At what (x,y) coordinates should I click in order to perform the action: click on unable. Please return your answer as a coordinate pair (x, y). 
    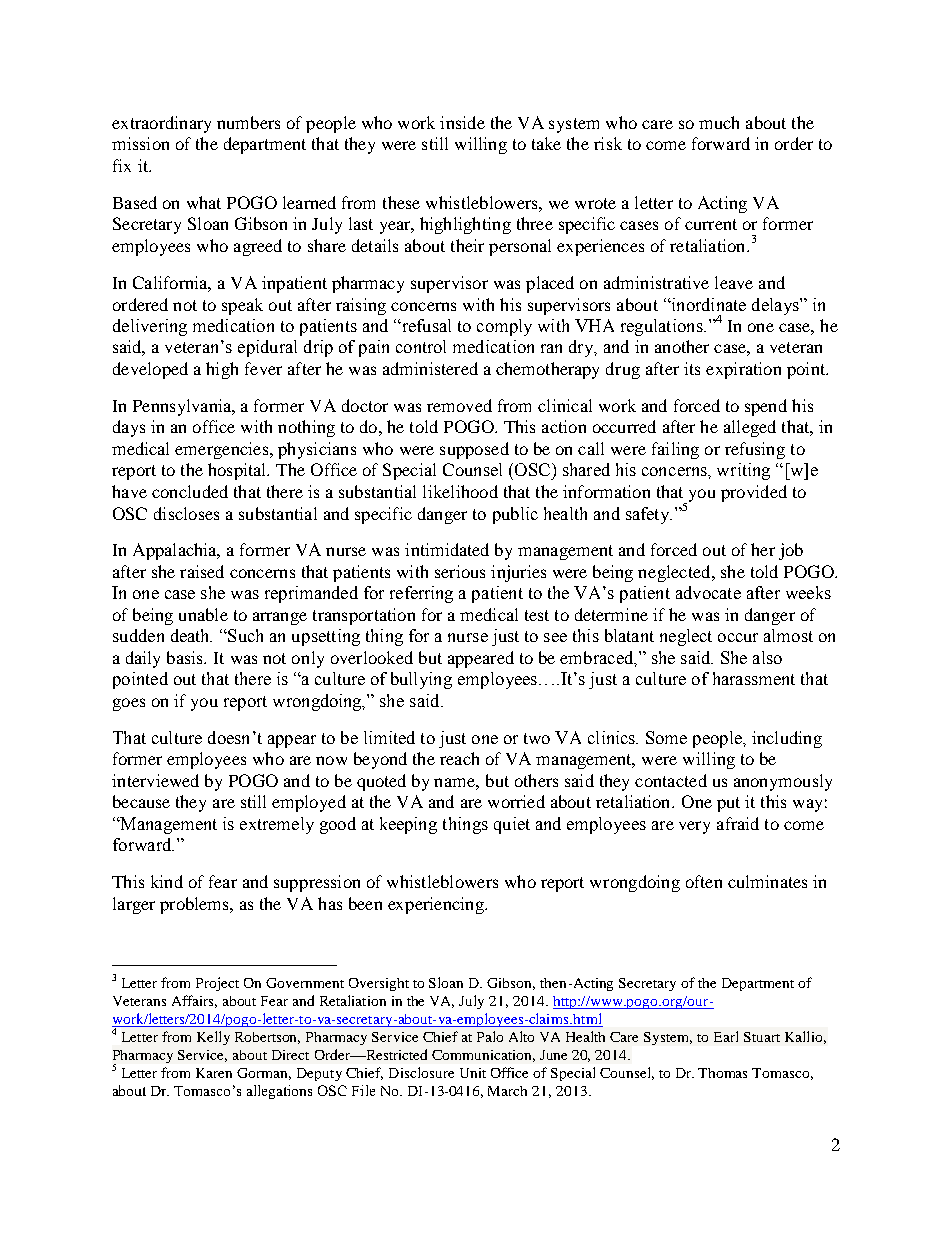
    Looking at the image, I should click on (203, 614).
